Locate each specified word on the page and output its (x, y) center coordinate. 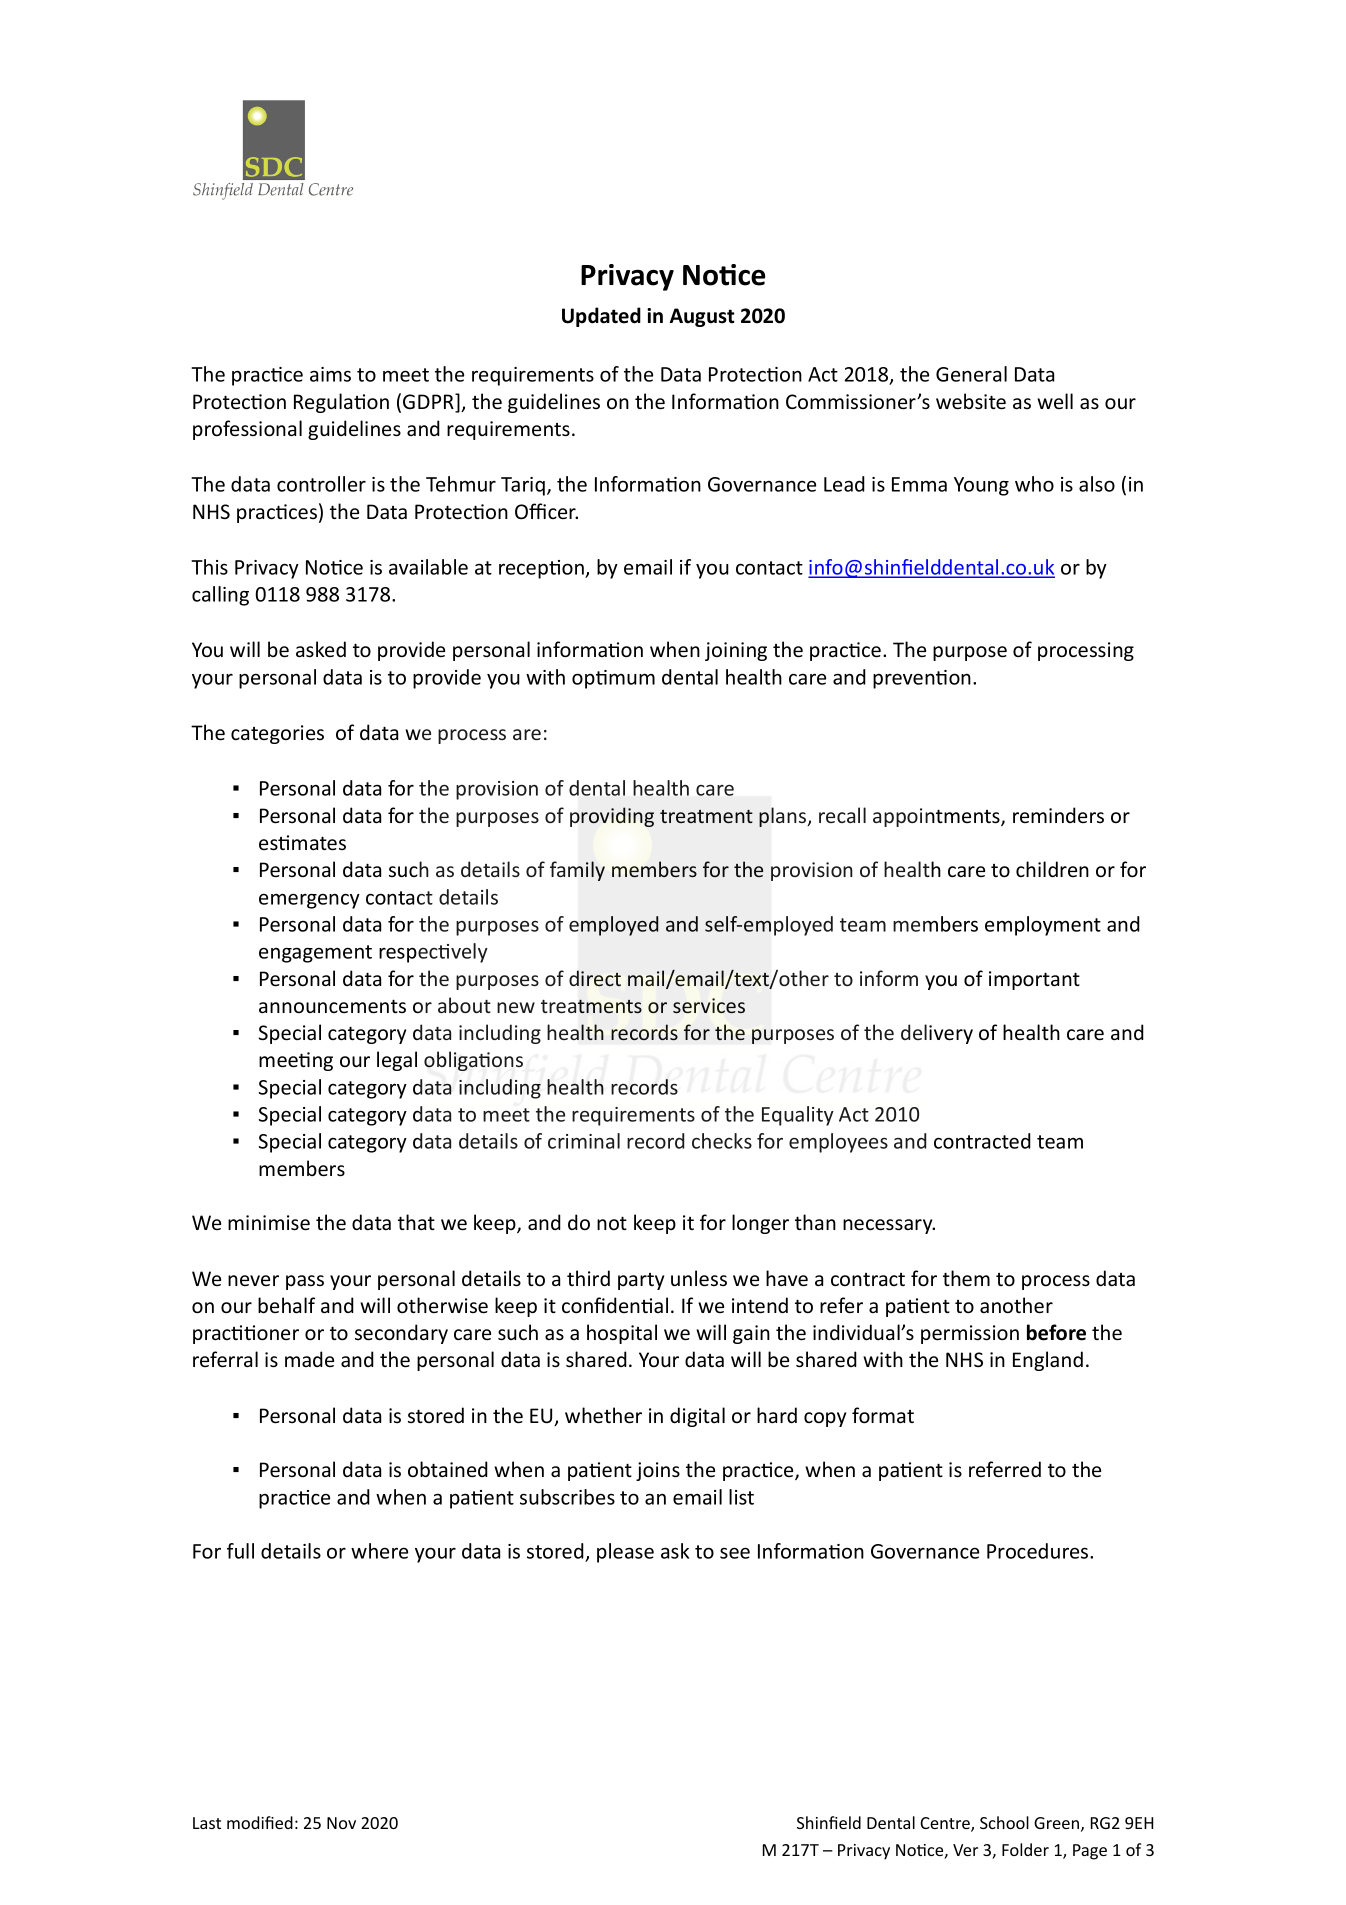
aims (330, 374)
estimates (302, 843)
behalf (286, 1305)
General (971, 374)
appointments (937, 817)
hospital (622, 1334)
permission (970, 1334)
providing (612, 817)
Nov (341, 1823)
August (702, 317)
